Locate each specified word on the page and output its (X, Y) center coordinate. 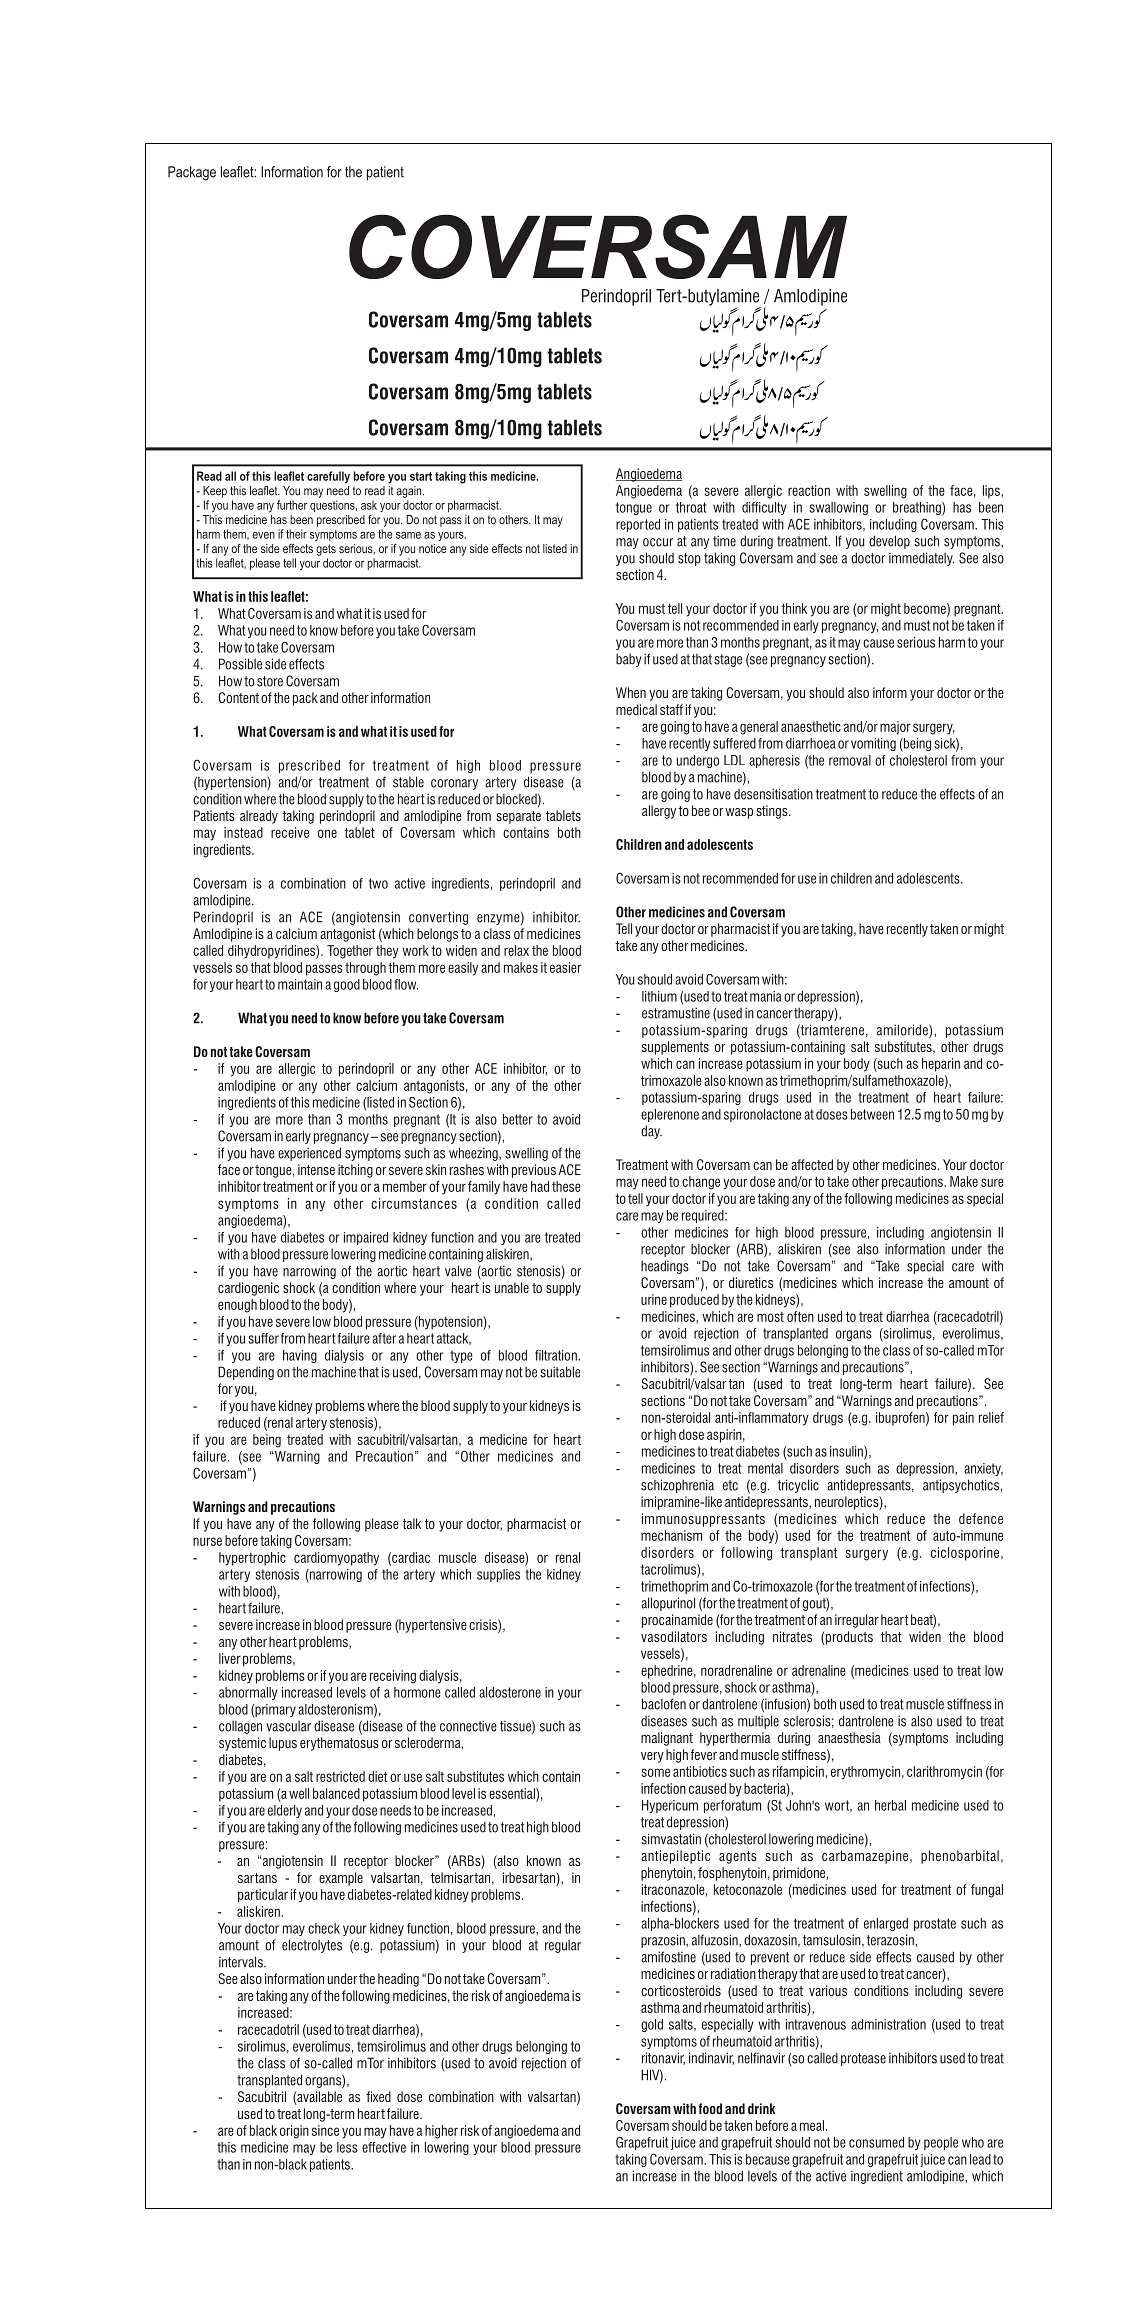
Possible (240, 664)
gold (652, 2025)
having (300, 1356)
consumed (876, 2142)
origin (294, 2132)
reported (638, 525)
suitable (560, 1372)
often (800, 1316)
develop (889, 542)
